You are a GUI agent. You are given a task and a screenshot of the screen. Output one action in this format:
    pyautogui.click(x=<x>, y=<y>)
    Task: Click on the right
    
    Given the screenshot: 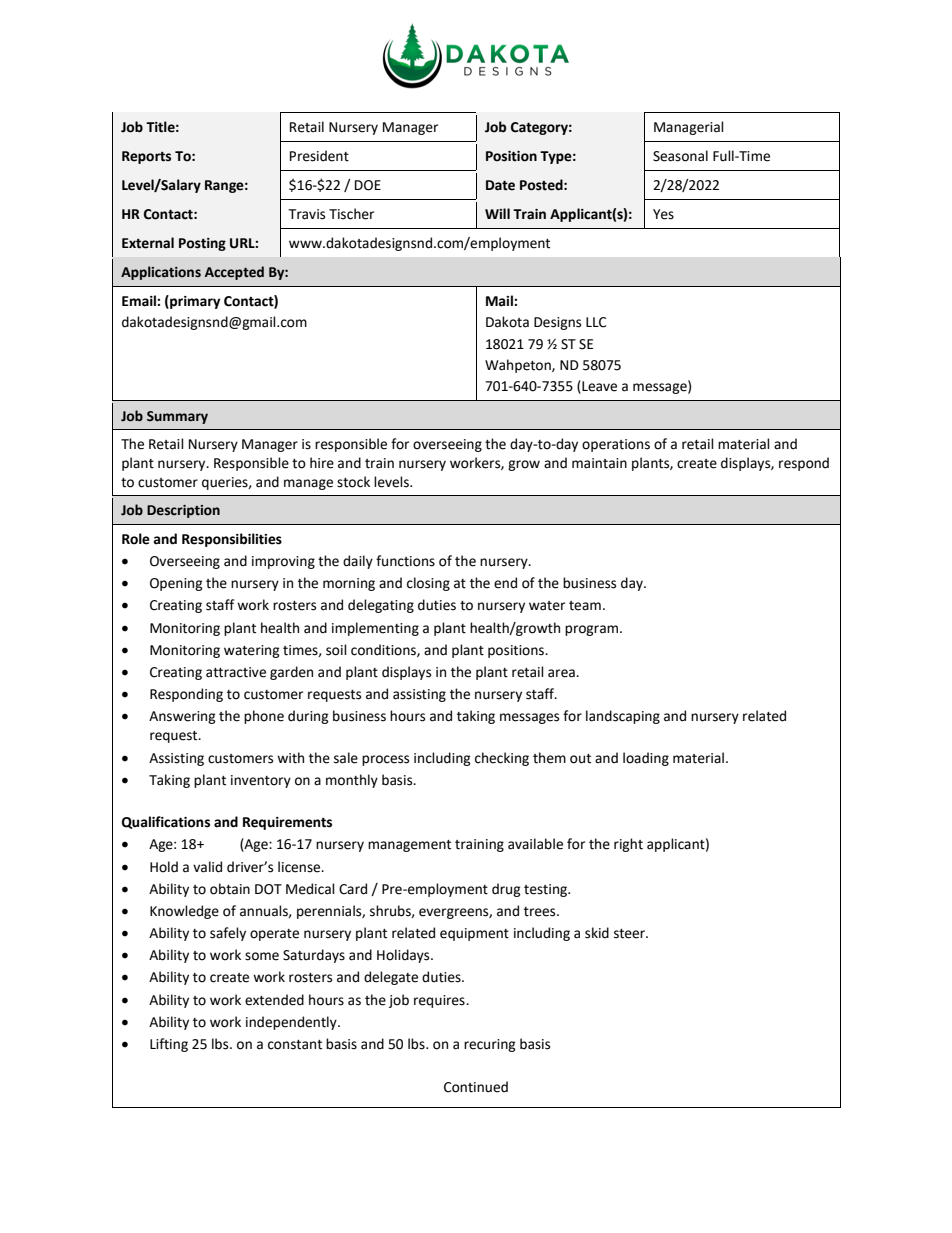 What is the action you would take?
    pyautogui.click(x=628, y=845)
